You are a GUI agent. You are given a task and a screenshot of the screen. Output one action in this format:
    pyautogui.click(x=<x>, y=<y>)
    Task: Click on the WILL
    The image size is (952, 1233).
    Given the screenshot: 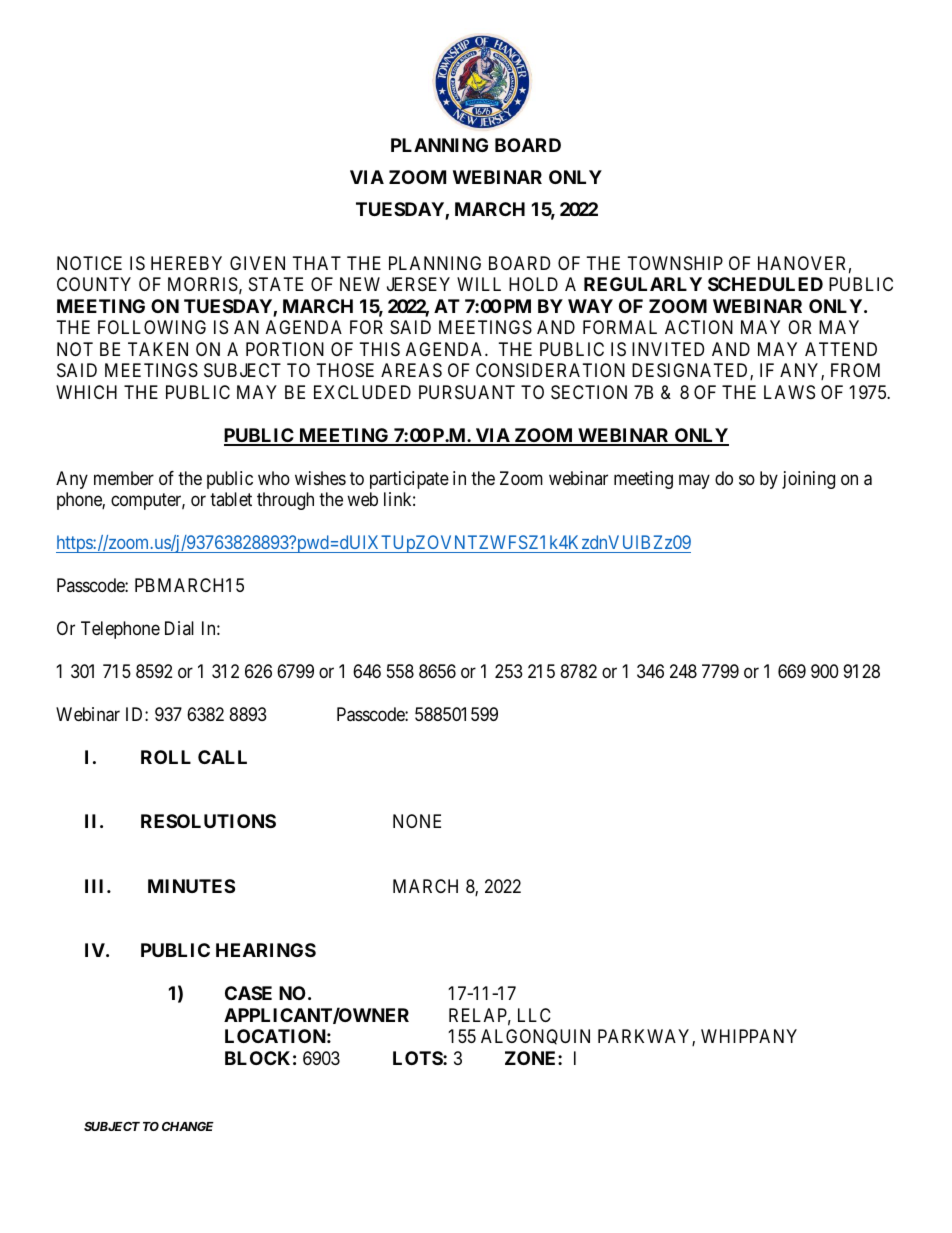 What is the action you would take?
    pyautogui.click(x=479, y=284)
